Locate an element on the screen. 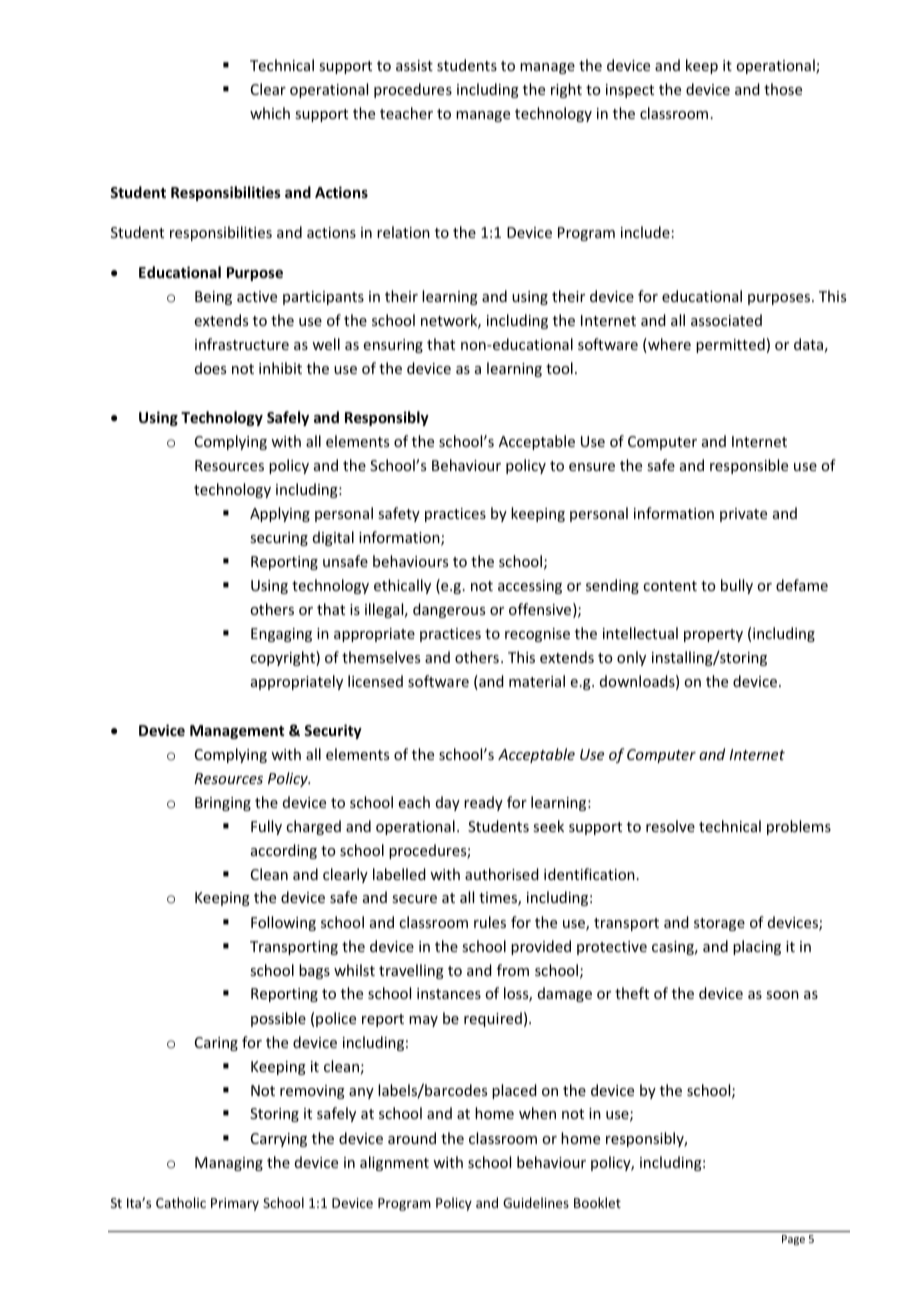 This screenshot has height=1308, width=924. responsible is located at coordinates (749, 466).
